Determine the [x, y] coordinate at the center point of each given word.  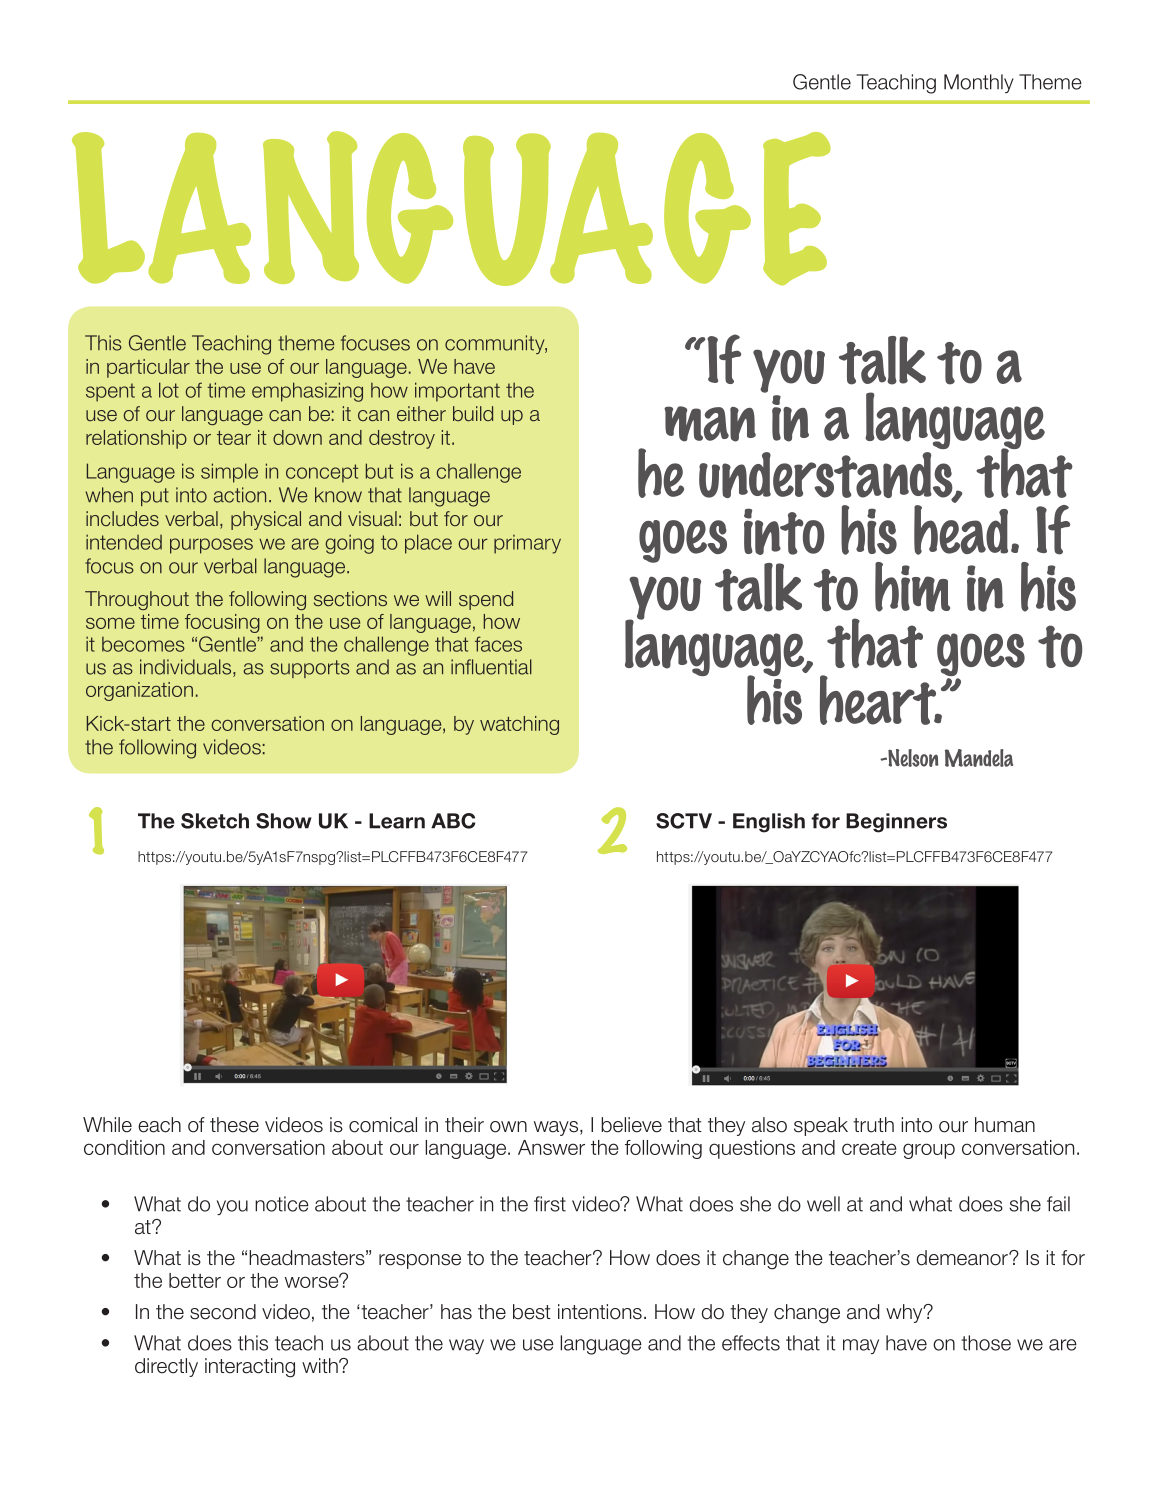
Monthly [979, 83]
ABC [453, 821]
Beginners [896, 823]
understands [827, 476]
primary [527, 544]
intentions [600, 1312]
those [986, 1343]
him [912, 587]
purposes [211, 546]
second [223, 1312]
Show [284, 821]
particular [148, 368]
